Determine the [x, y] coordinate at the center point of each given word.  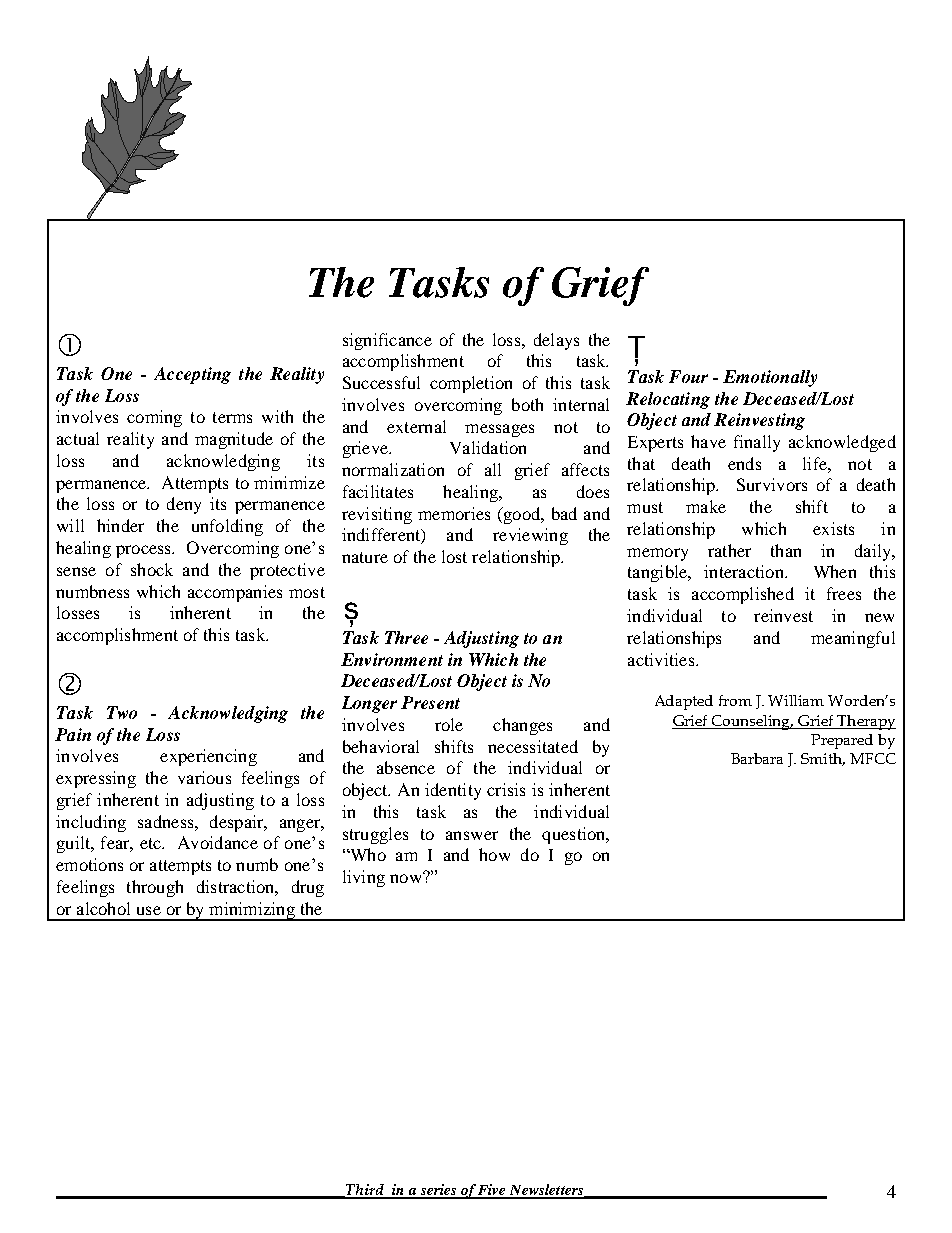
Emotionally [770, 378]
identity [453, 791]
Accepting [192, 375]
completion [471, 384]
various [204, 777]
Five [492, 1191]
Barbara [757, 758]
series [438, 1191]
